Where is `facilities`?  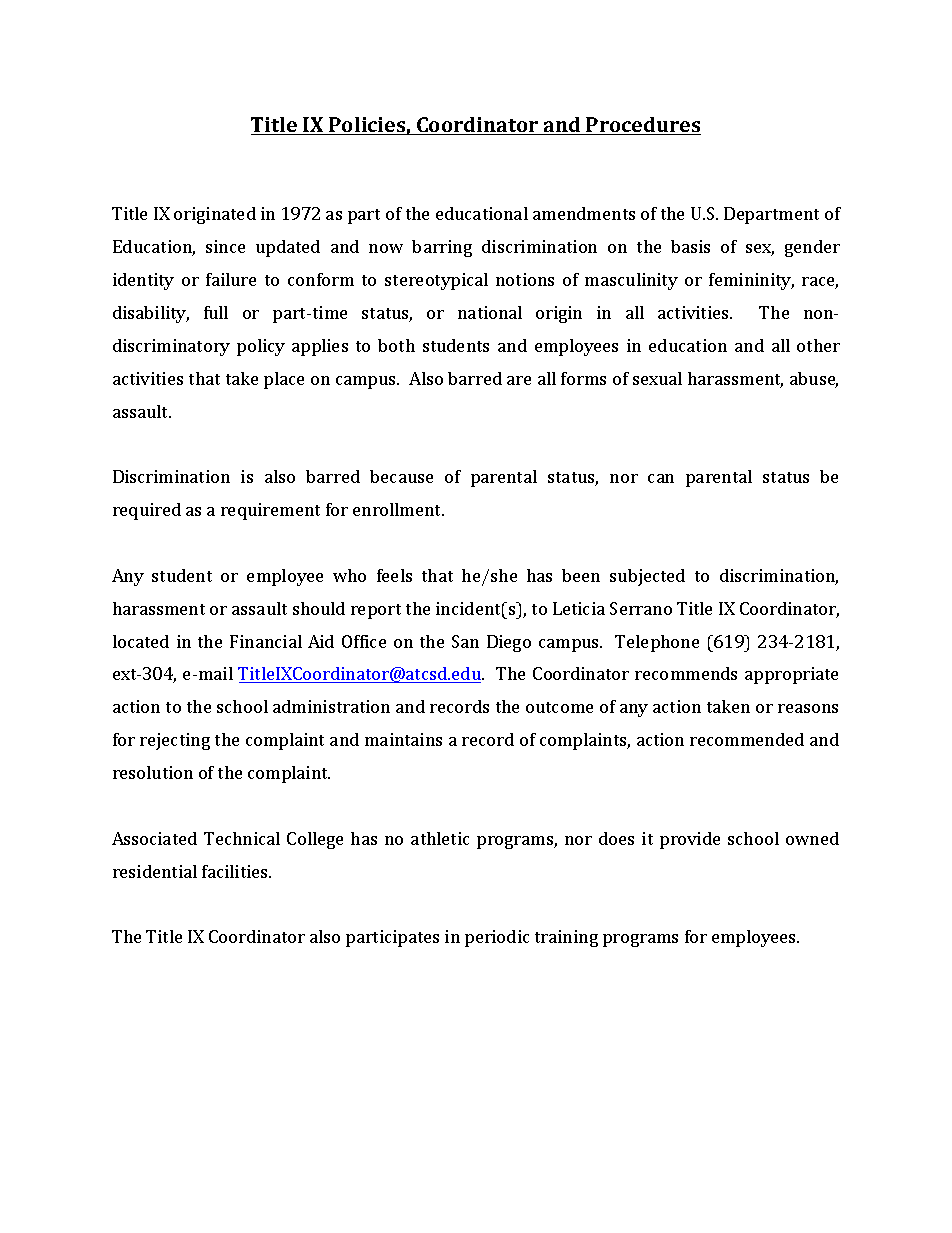 facilities is located at coordinates (236, 871).
